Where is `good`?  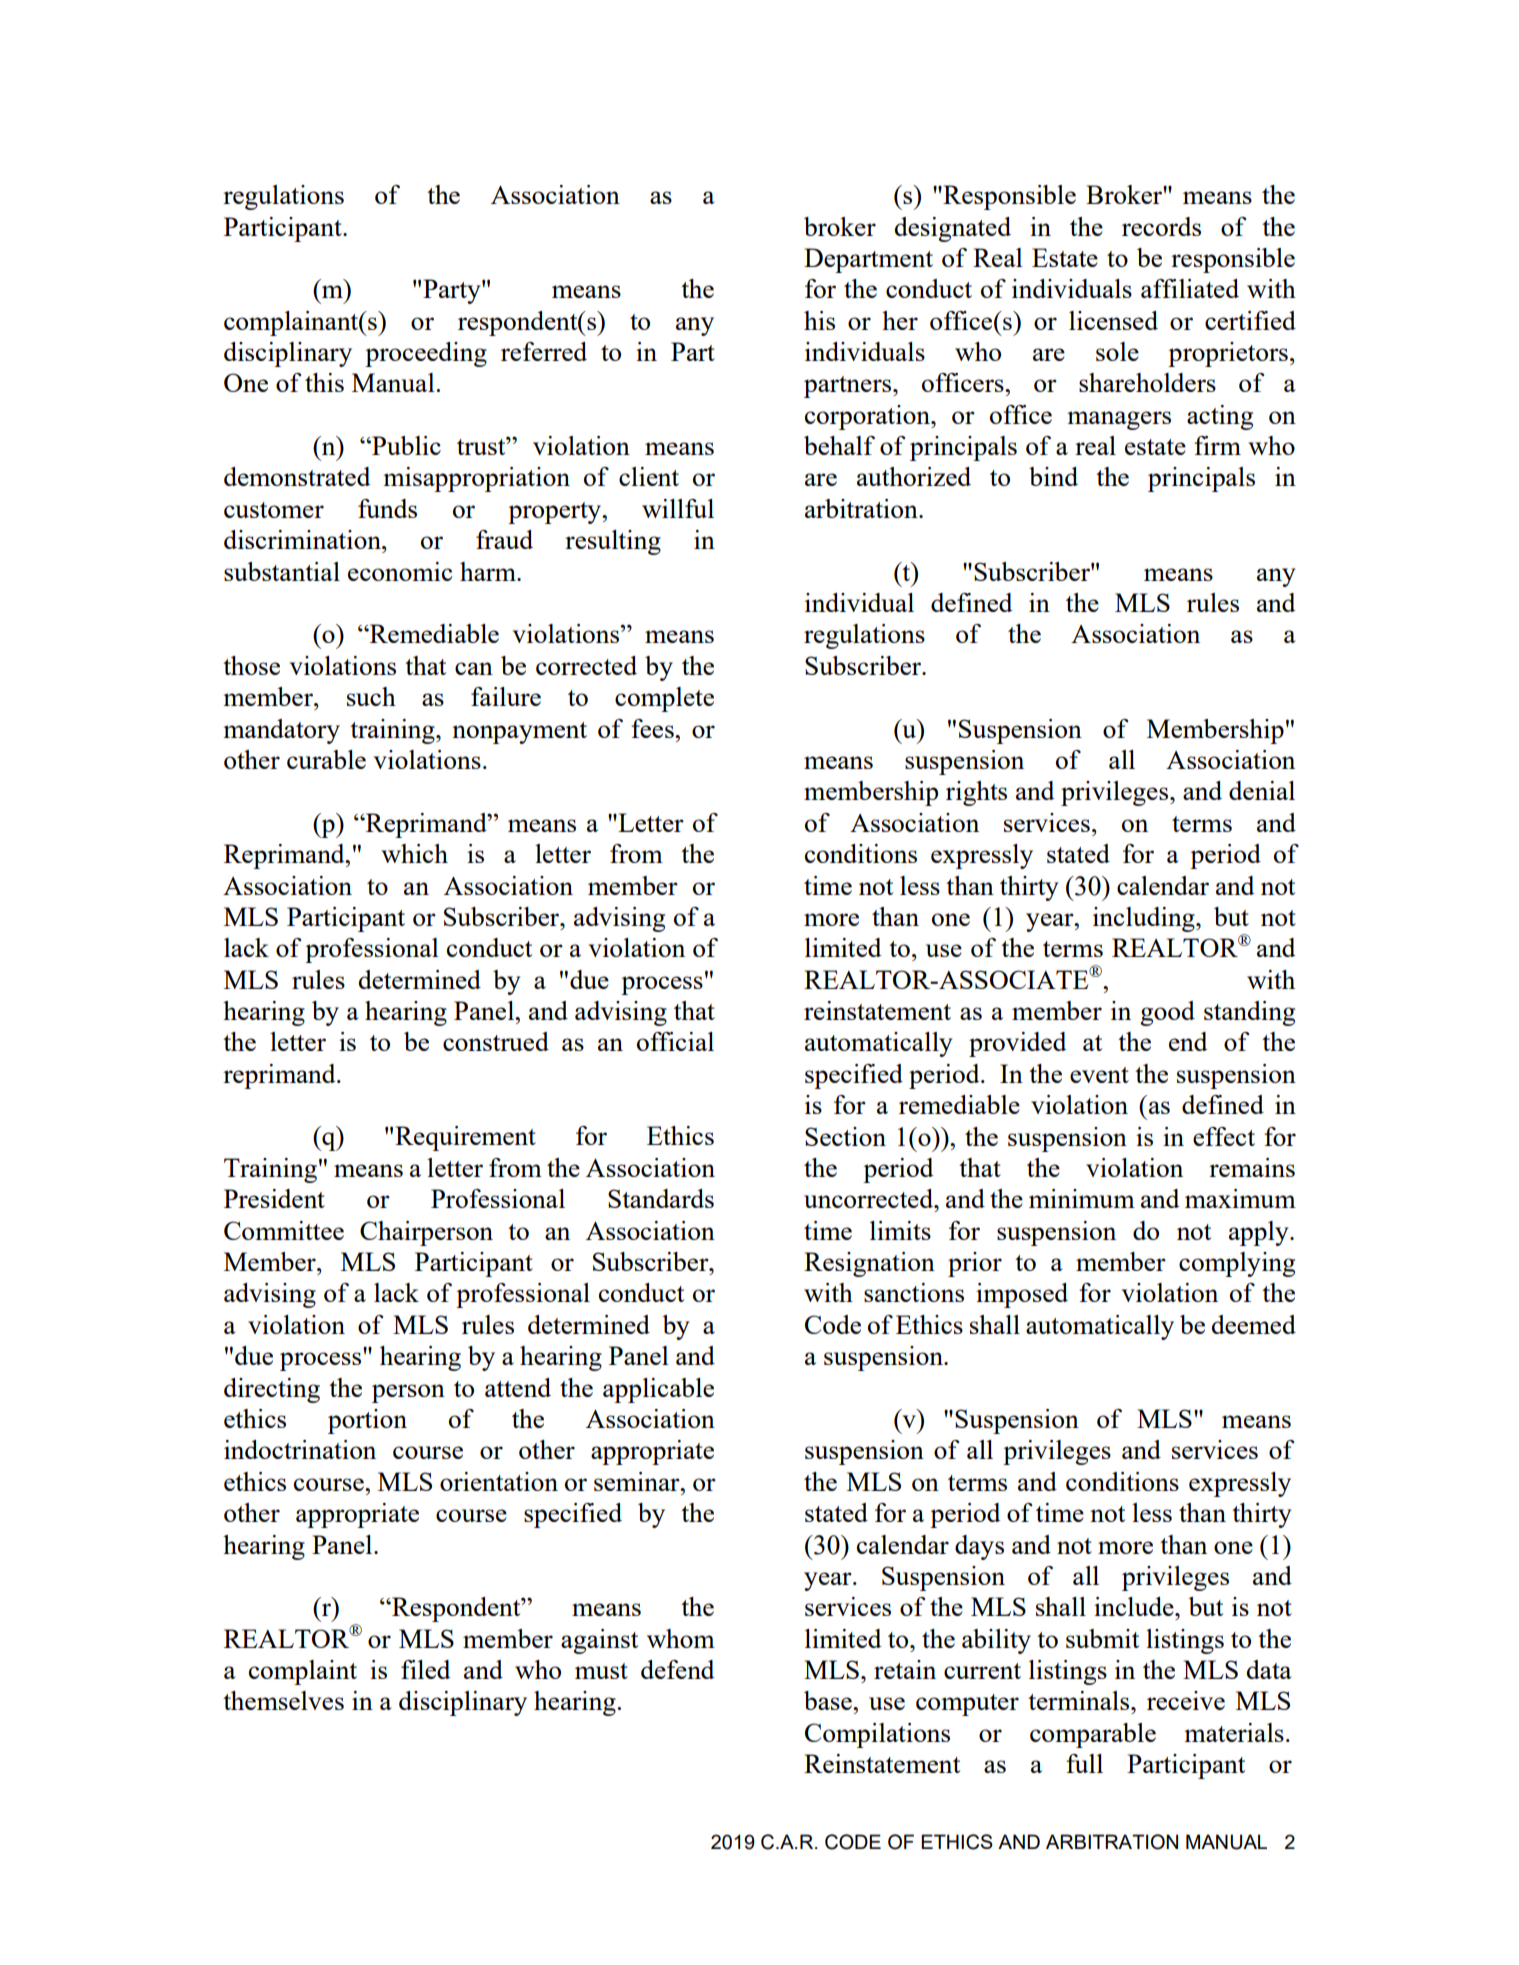 good is located at coordinates (1167, 1013).
